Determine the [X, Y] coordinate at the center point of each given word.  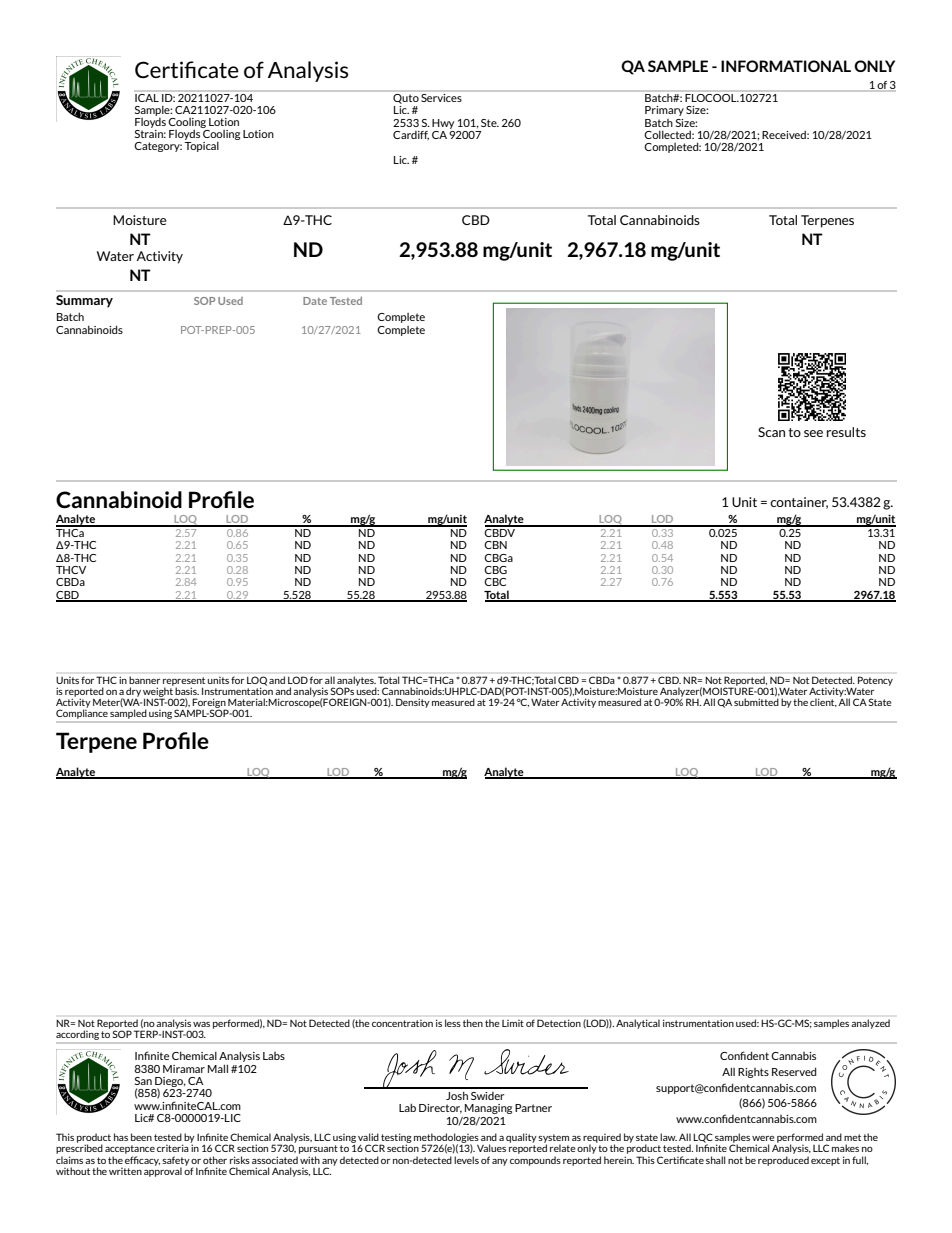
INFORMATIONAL [786, 66]
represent [184, 681]
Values [491, 1148]
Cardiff [411, 135]
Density [413, 703]
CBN [495, 545]
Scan [771, 432]
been [141, 1137]
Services [441, 96]
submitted [756, 701]
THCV [71, 570]
